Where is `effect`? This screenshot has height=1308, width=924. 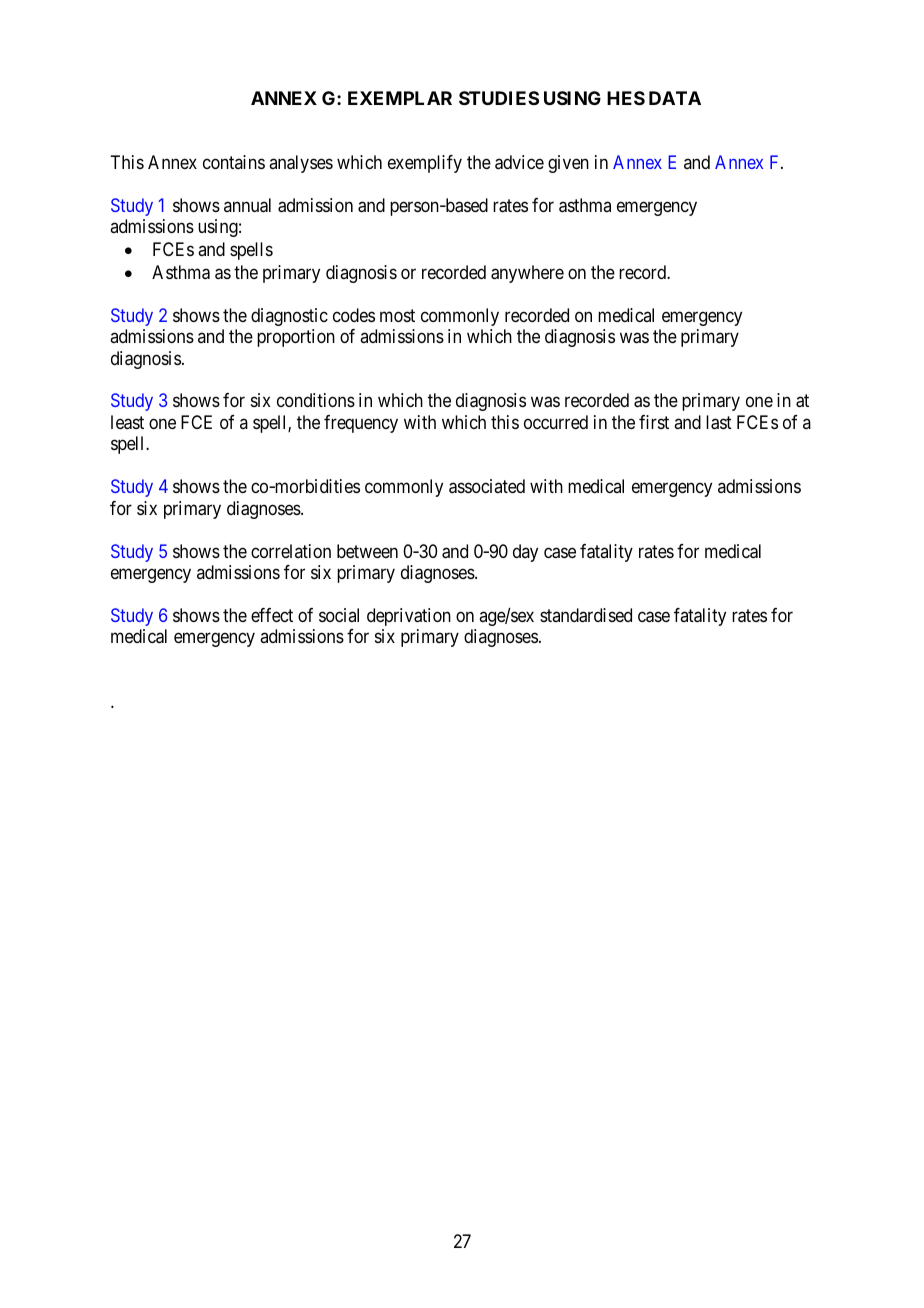
effect is located at coordinates (272, 615).
